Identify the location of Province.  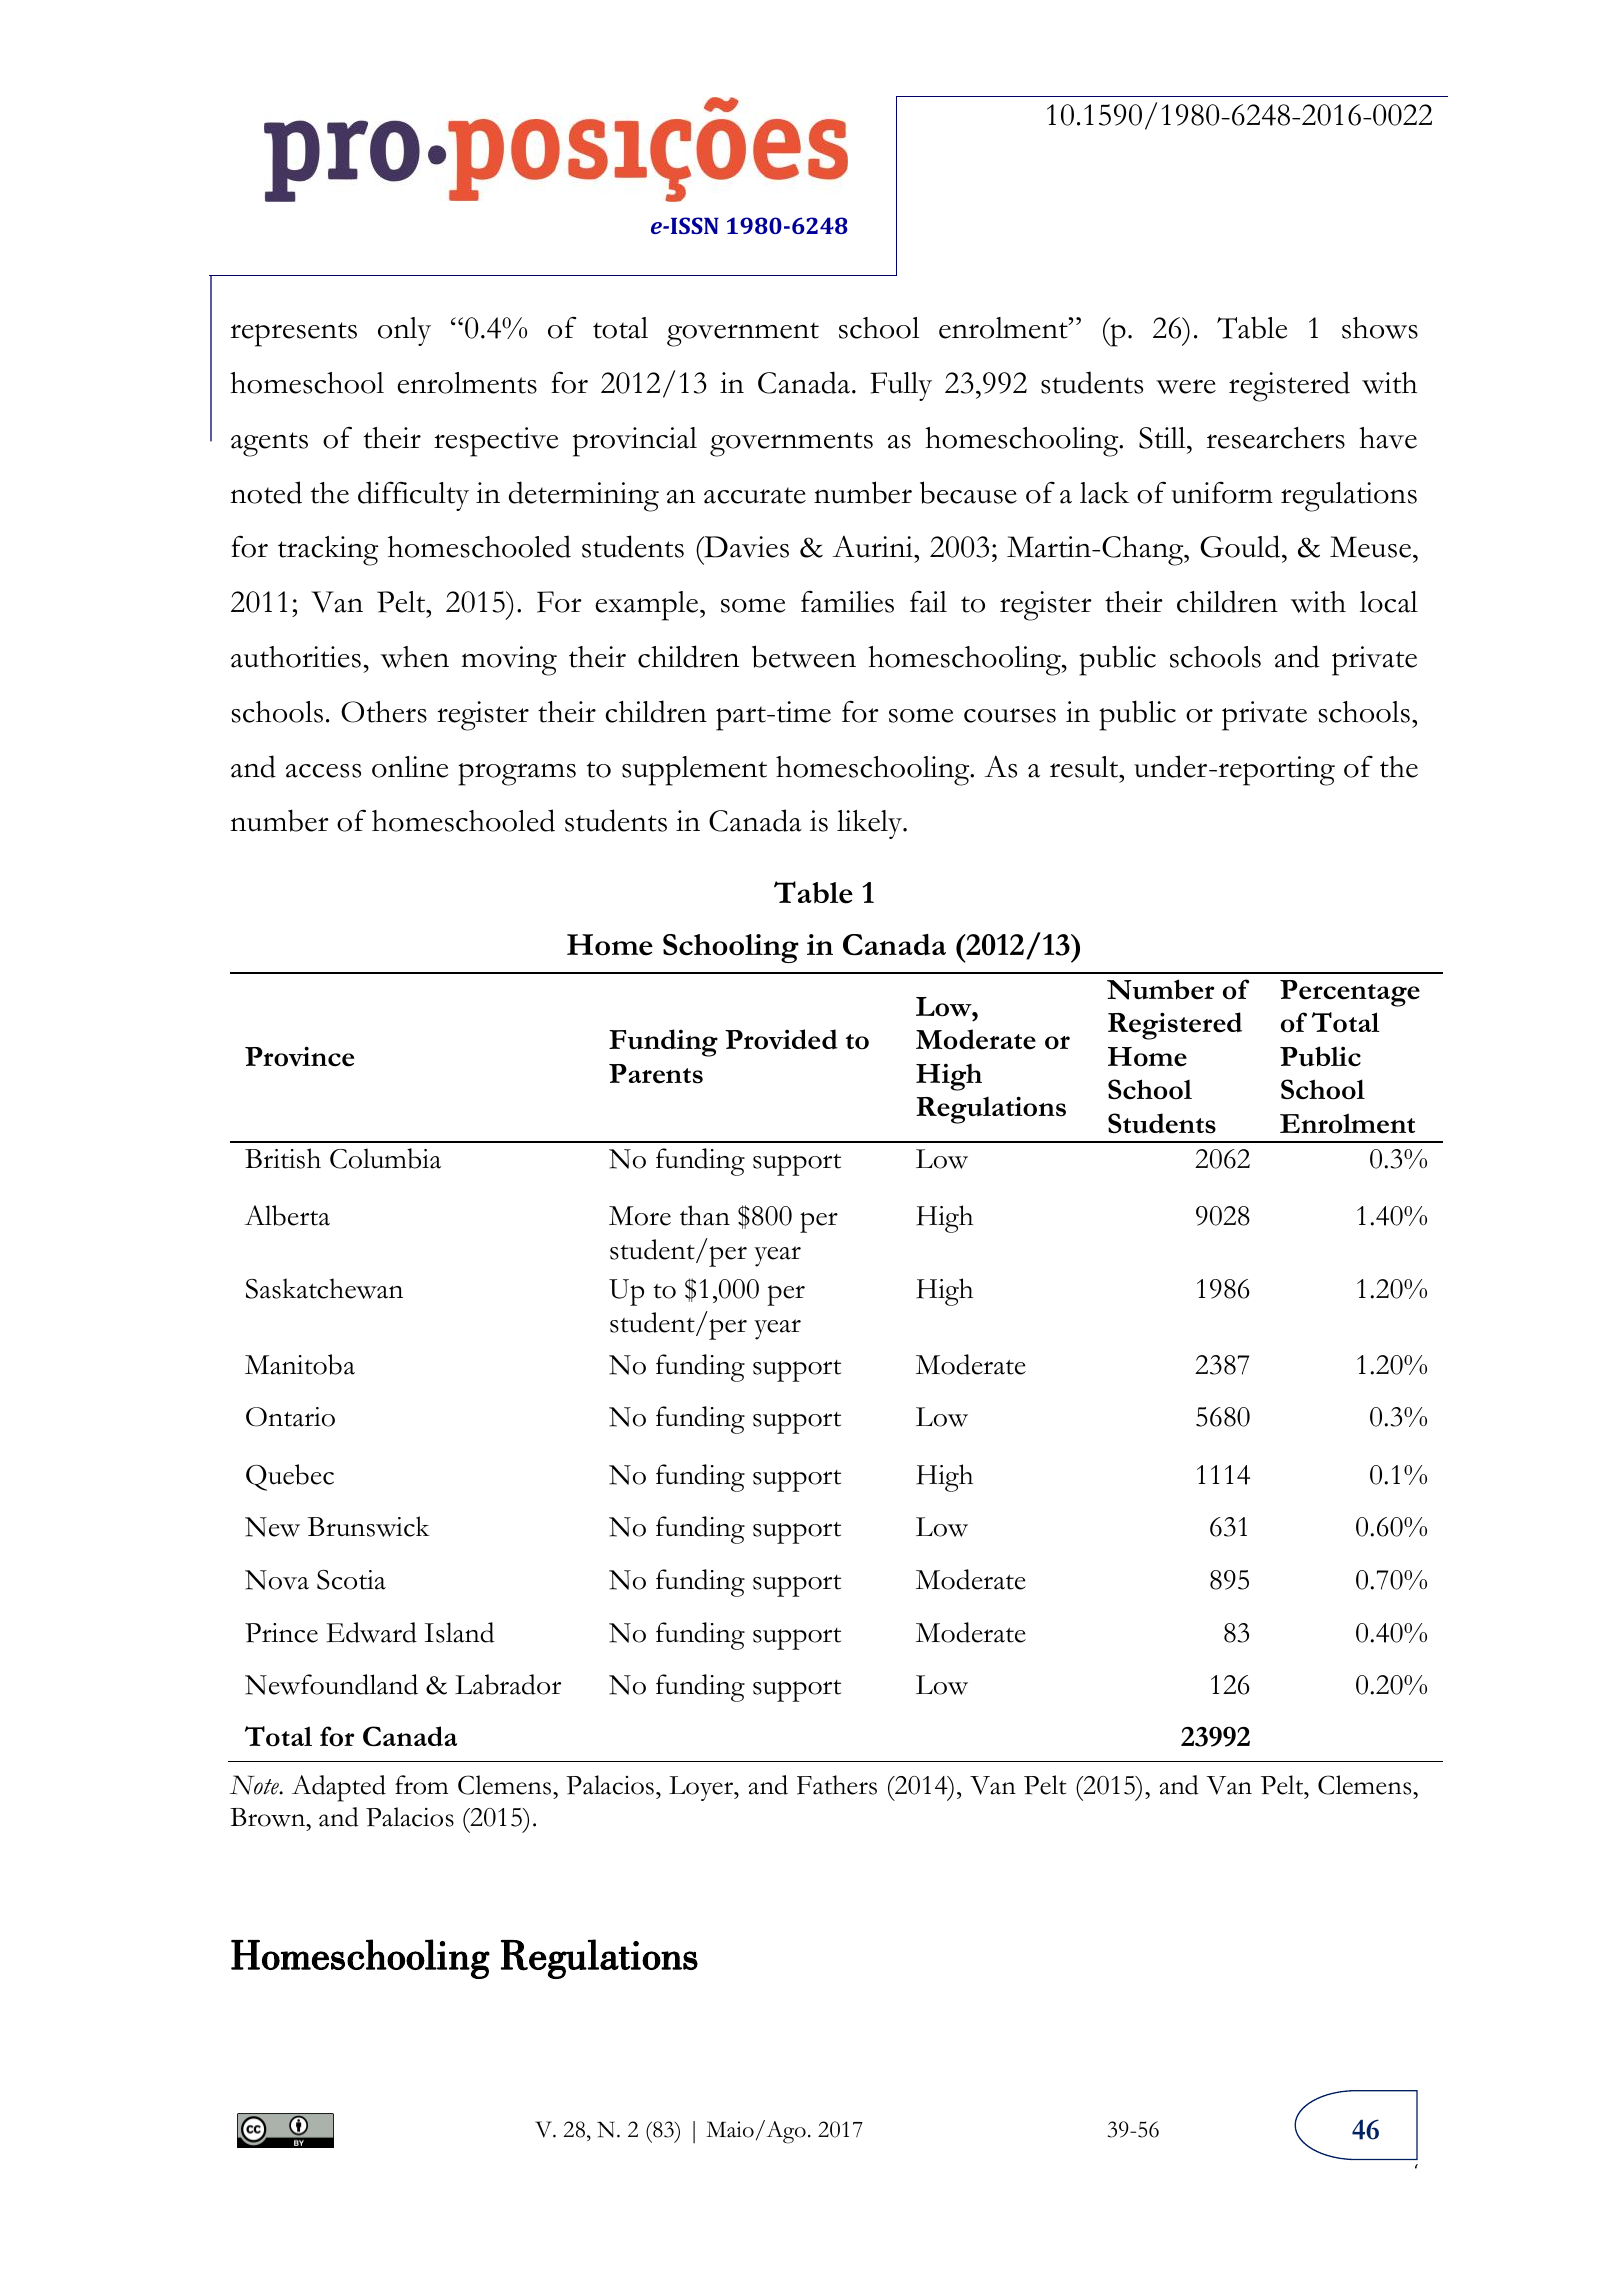
(299, 1056).
